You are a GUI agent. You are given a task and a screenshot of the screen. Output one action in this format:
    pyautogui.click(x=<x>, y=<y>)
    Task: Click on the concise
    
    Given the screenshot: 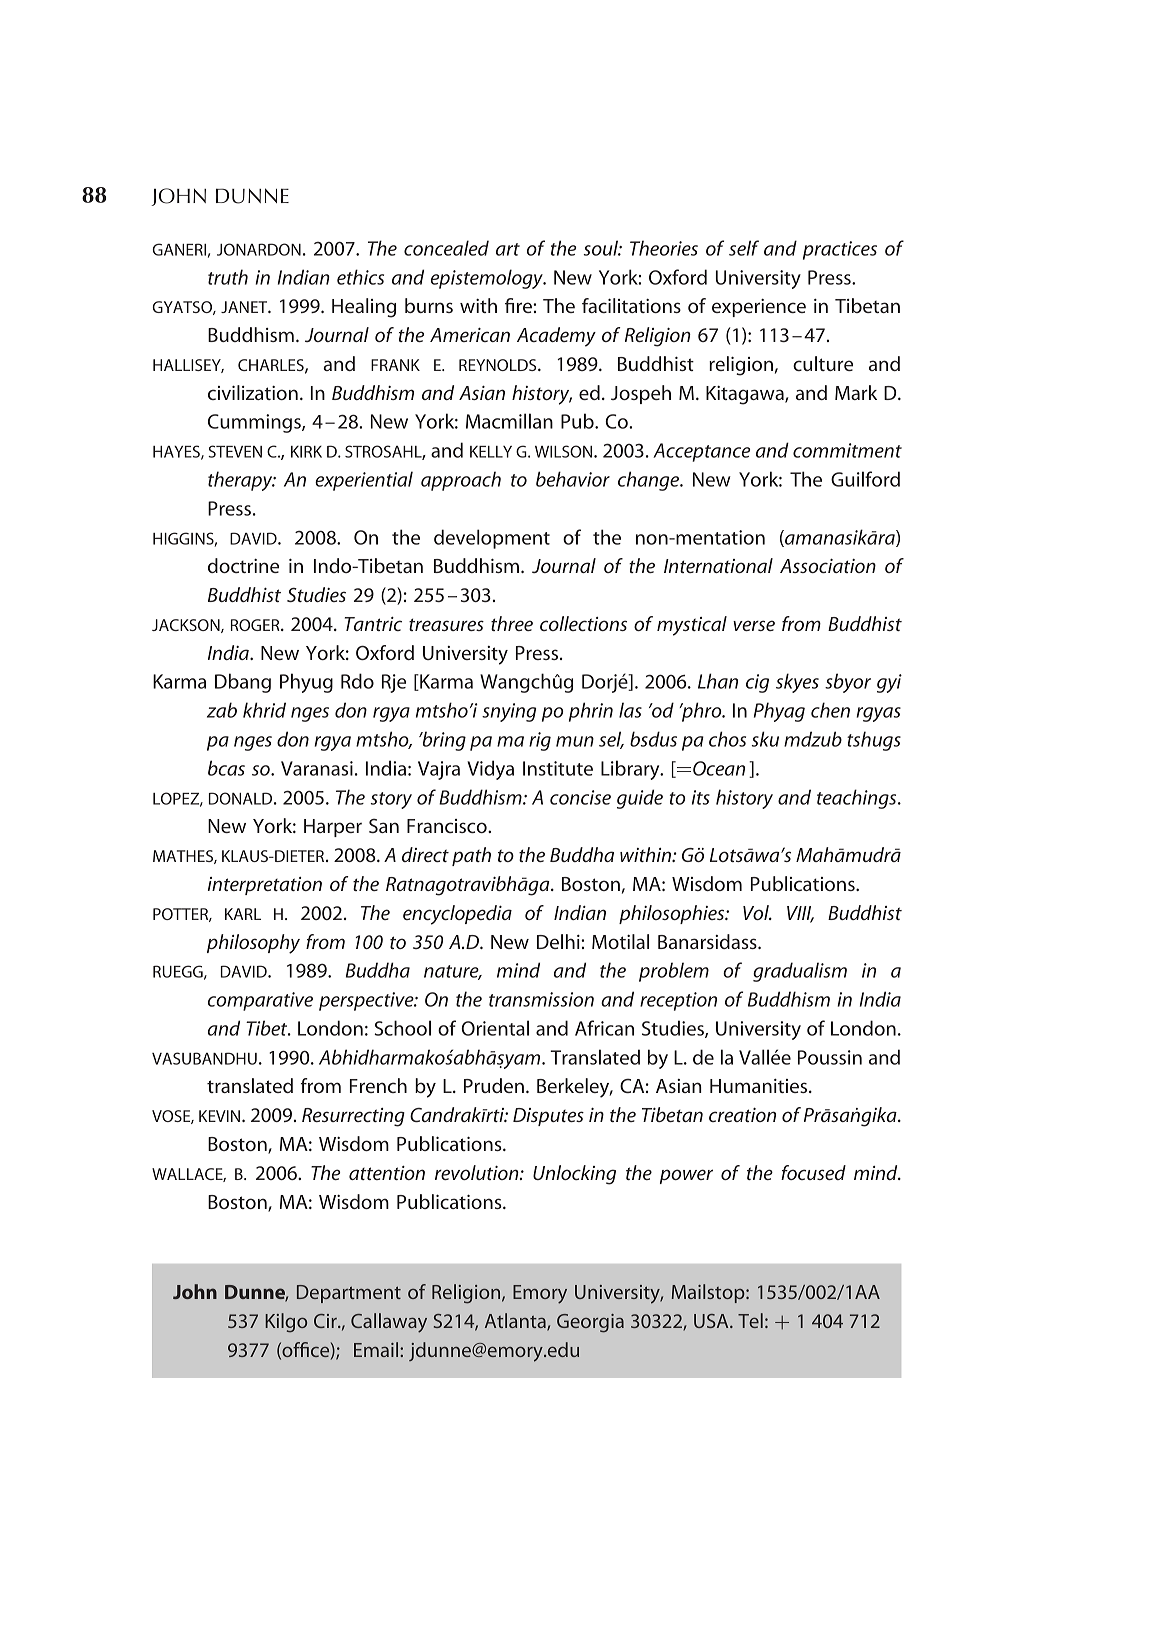 What is the action you would take?
    pyautogui.click(x=580, y=797)
